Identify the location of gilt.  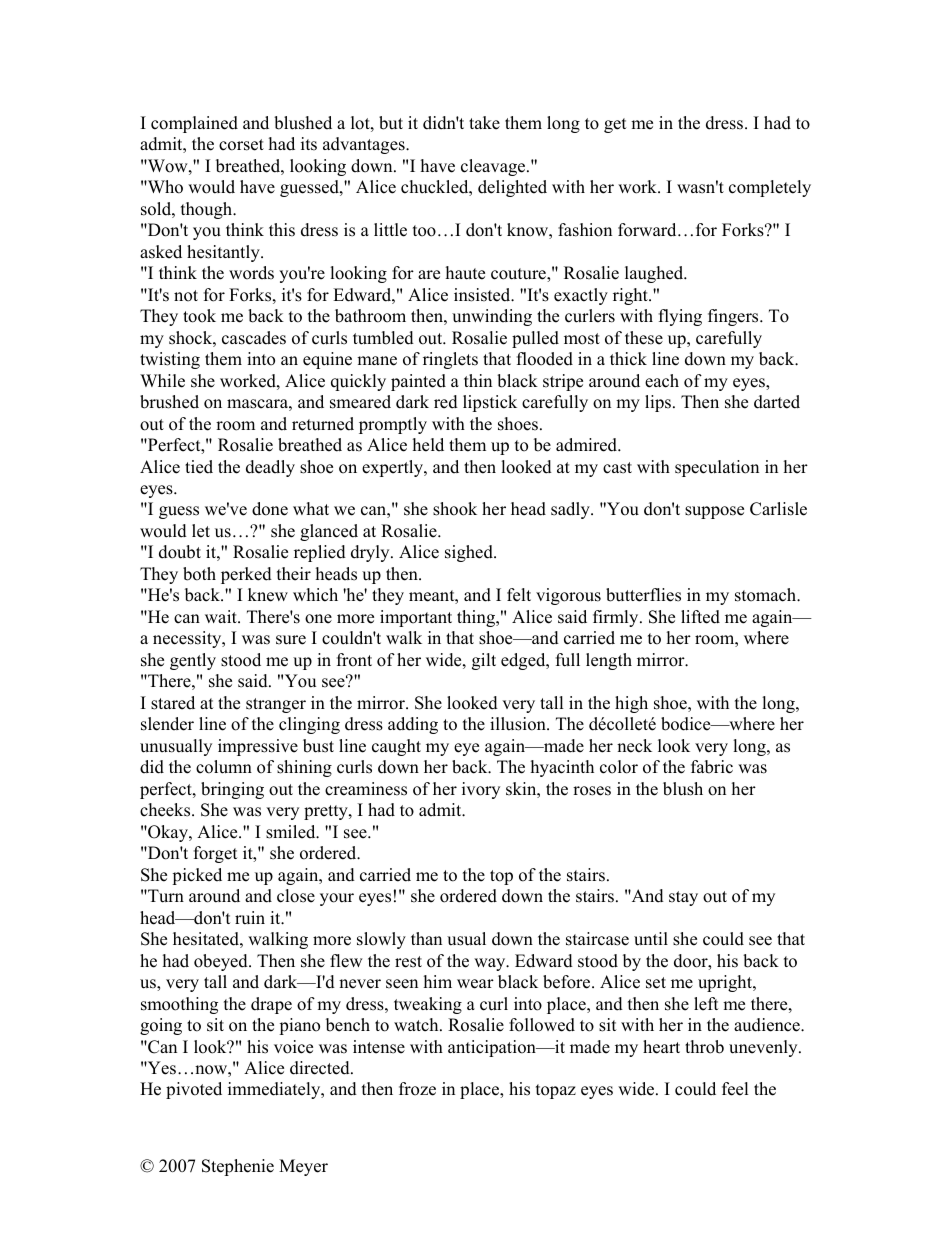
(484, 661).
